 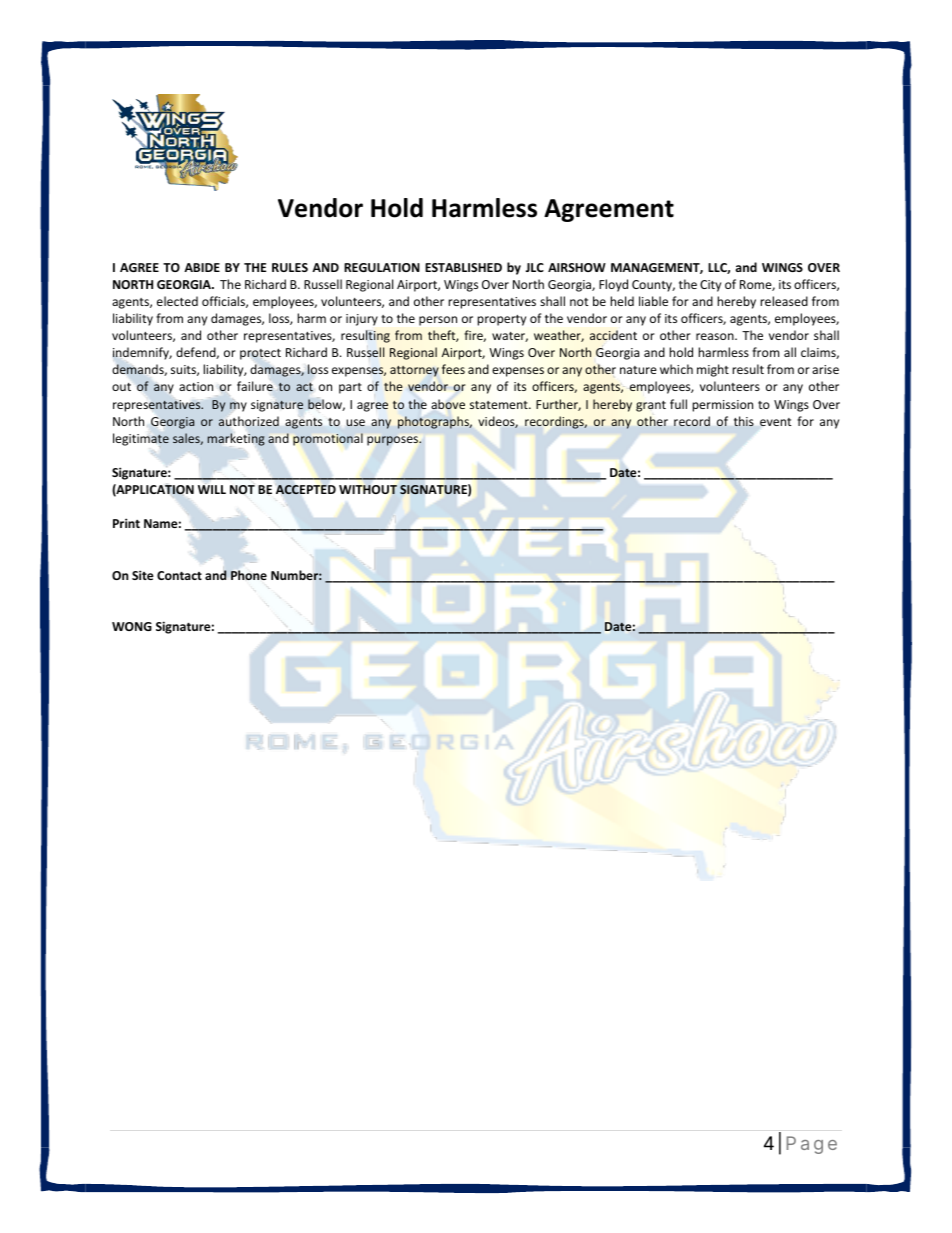 What do you see at coordinates (463, 267) in the document?
I see `ESTABLISHED` at bounding box center [463, 267].
